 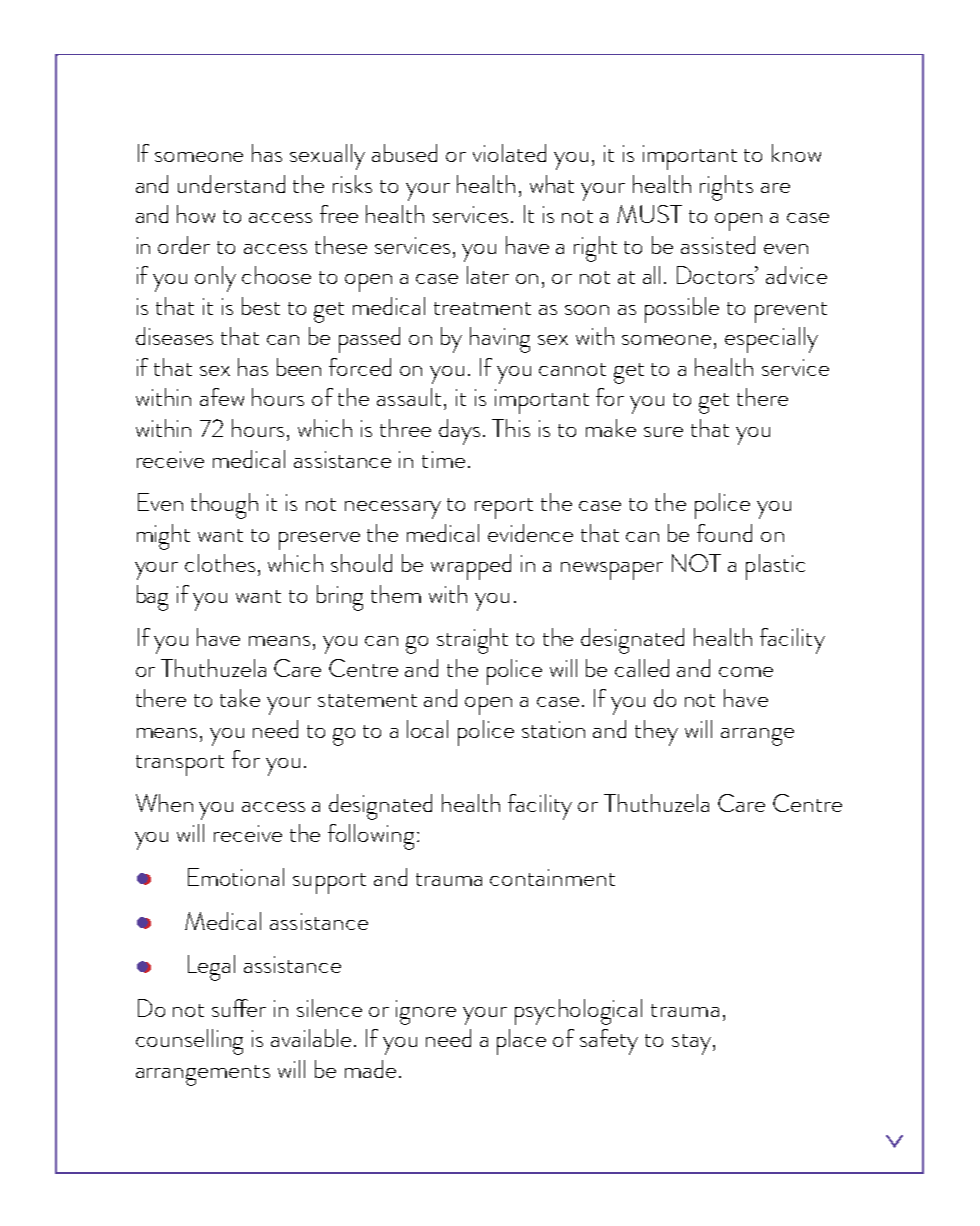 What do you see at coordinates (521, 1042) in the screenshot?
I see `place` at bounding box center [521, 1042].
